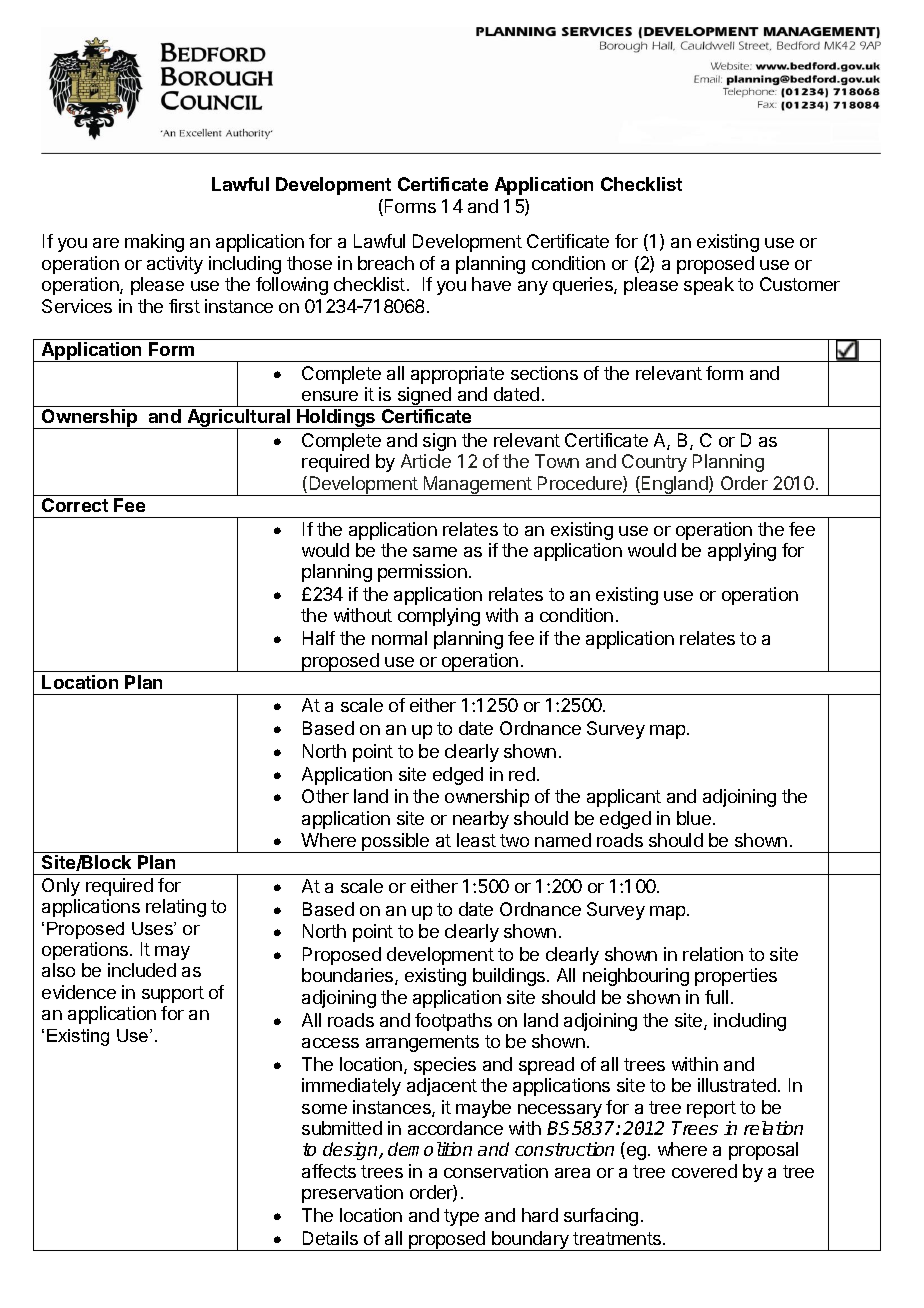  What do you see at coordinates (716, 997) in the screenshot?
I see `full` at bounding box center [716, 997].
